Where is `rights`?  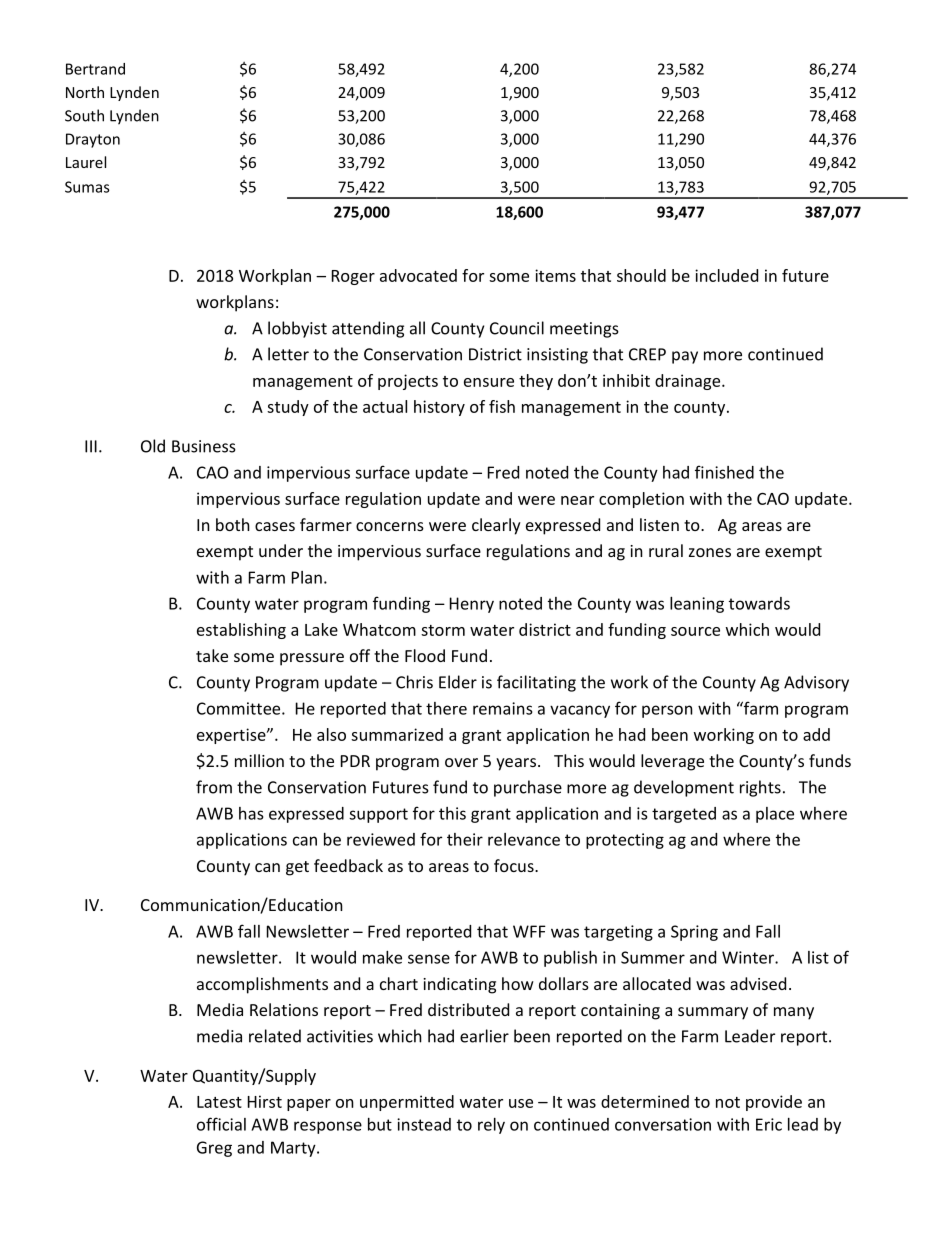
rights is located at coordinates (760, 788).
